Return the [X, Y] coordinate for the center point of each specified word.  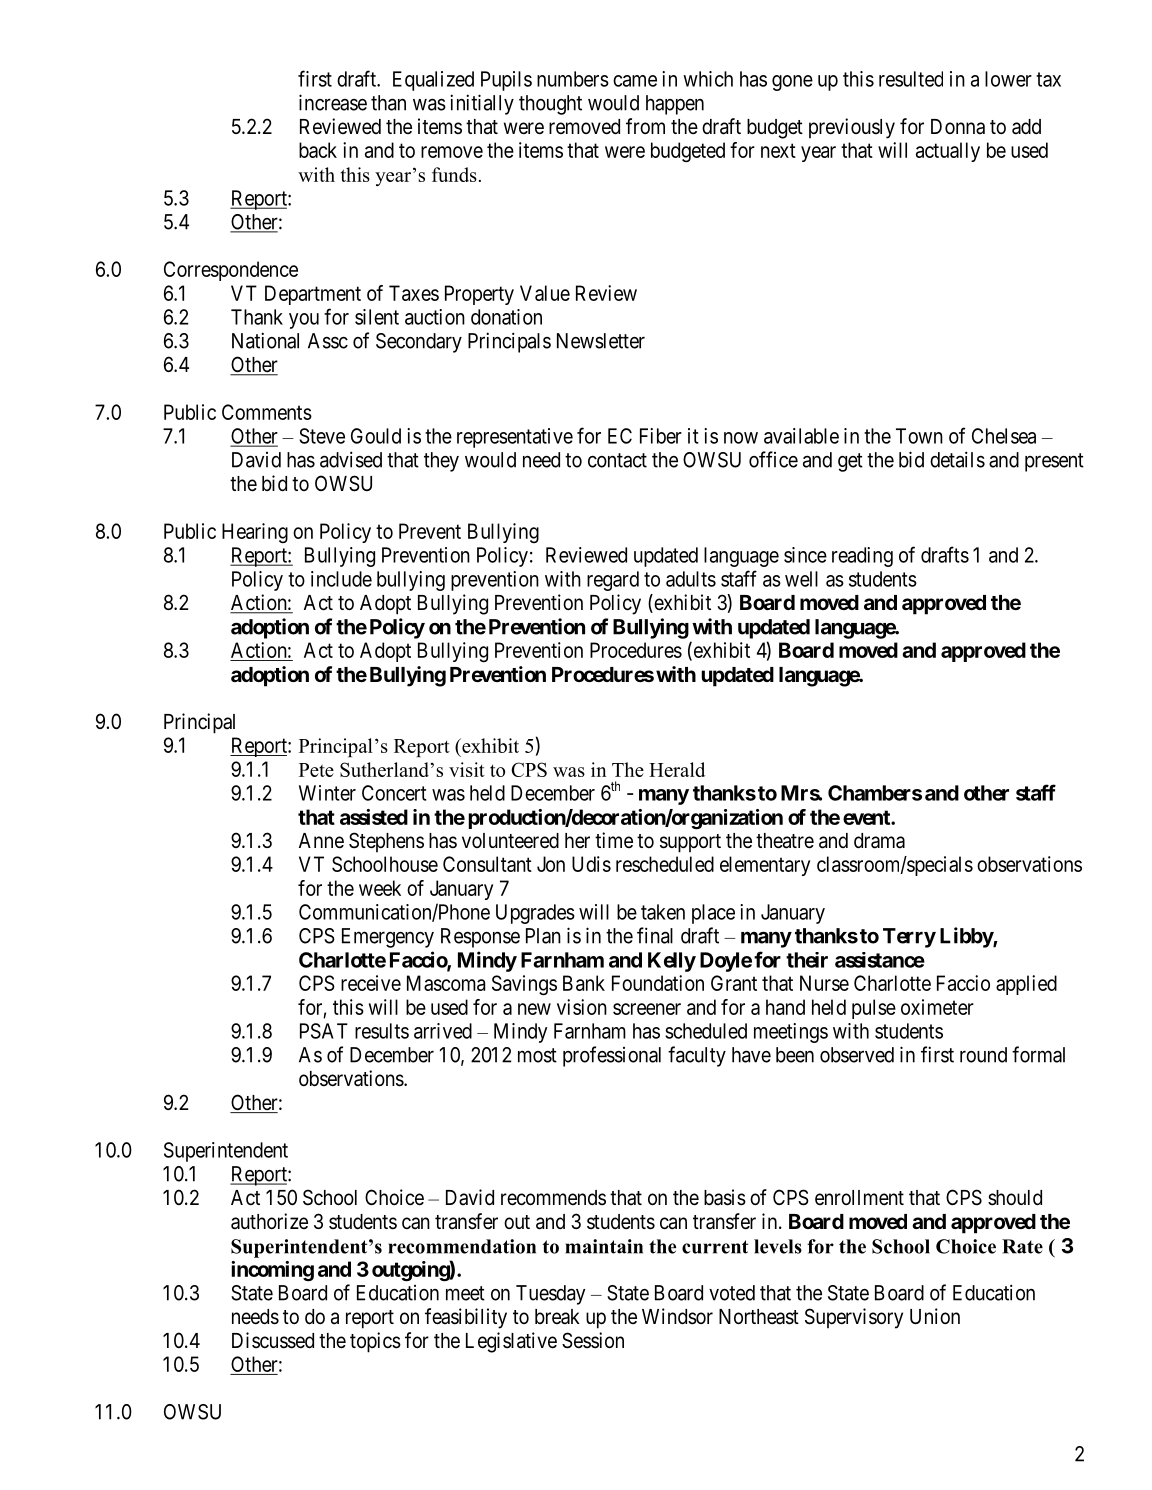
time [614, 840]
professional [612, 1056]
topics [375, 1342]
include [341, 579]
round [983, 1055]
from [645, 126]
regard [613, 581]
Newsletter [601, 341]
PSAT [324, 1031]
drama [879, 841]
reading [862, 557]
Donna [958, 127]
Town [919, 436]
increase [333, 102]
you [304, 321]
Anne [321, 841]
